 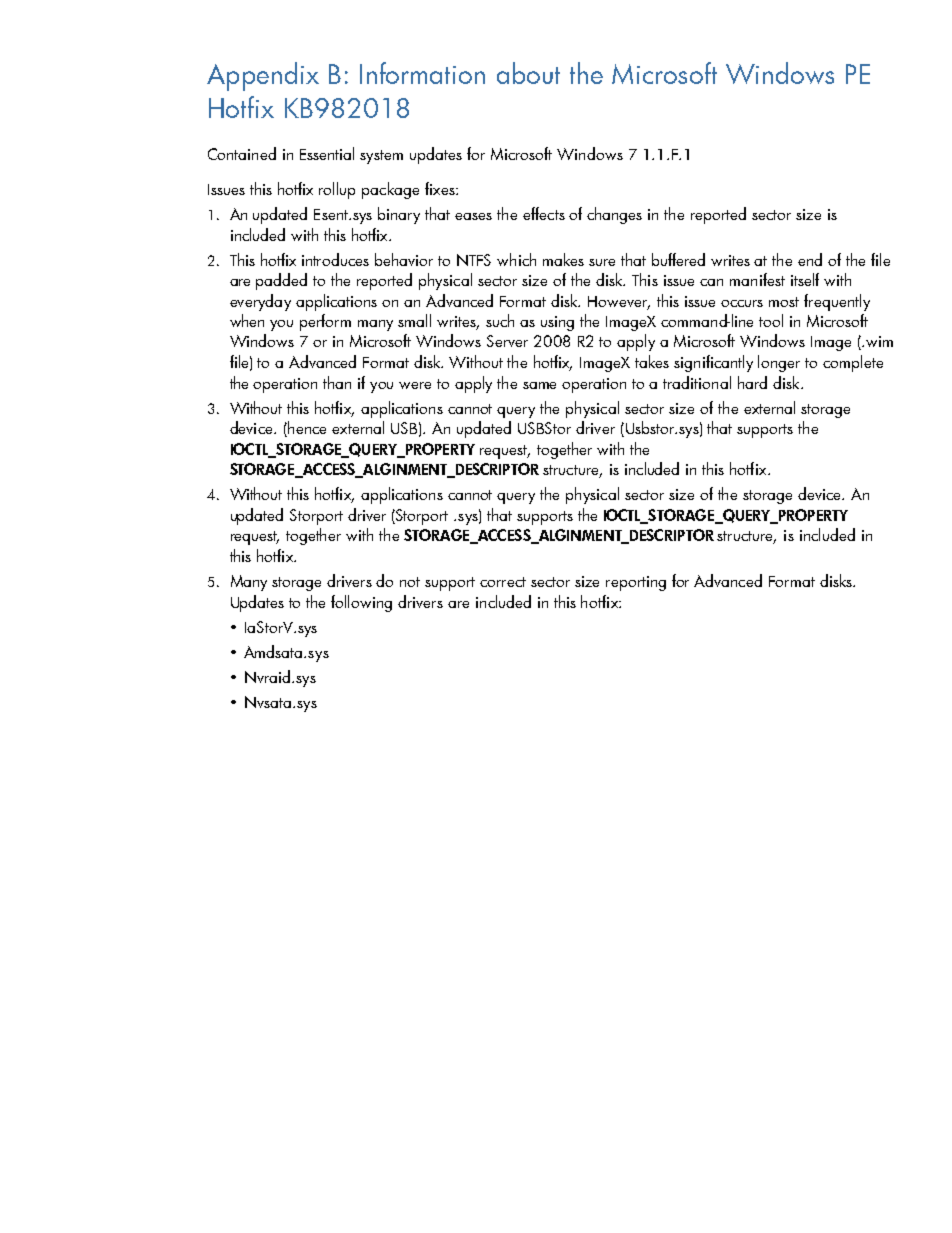 What do you see at coordinates (306, 429) in the screenshot?
I see `hence` at bounding box center [306, 429].
